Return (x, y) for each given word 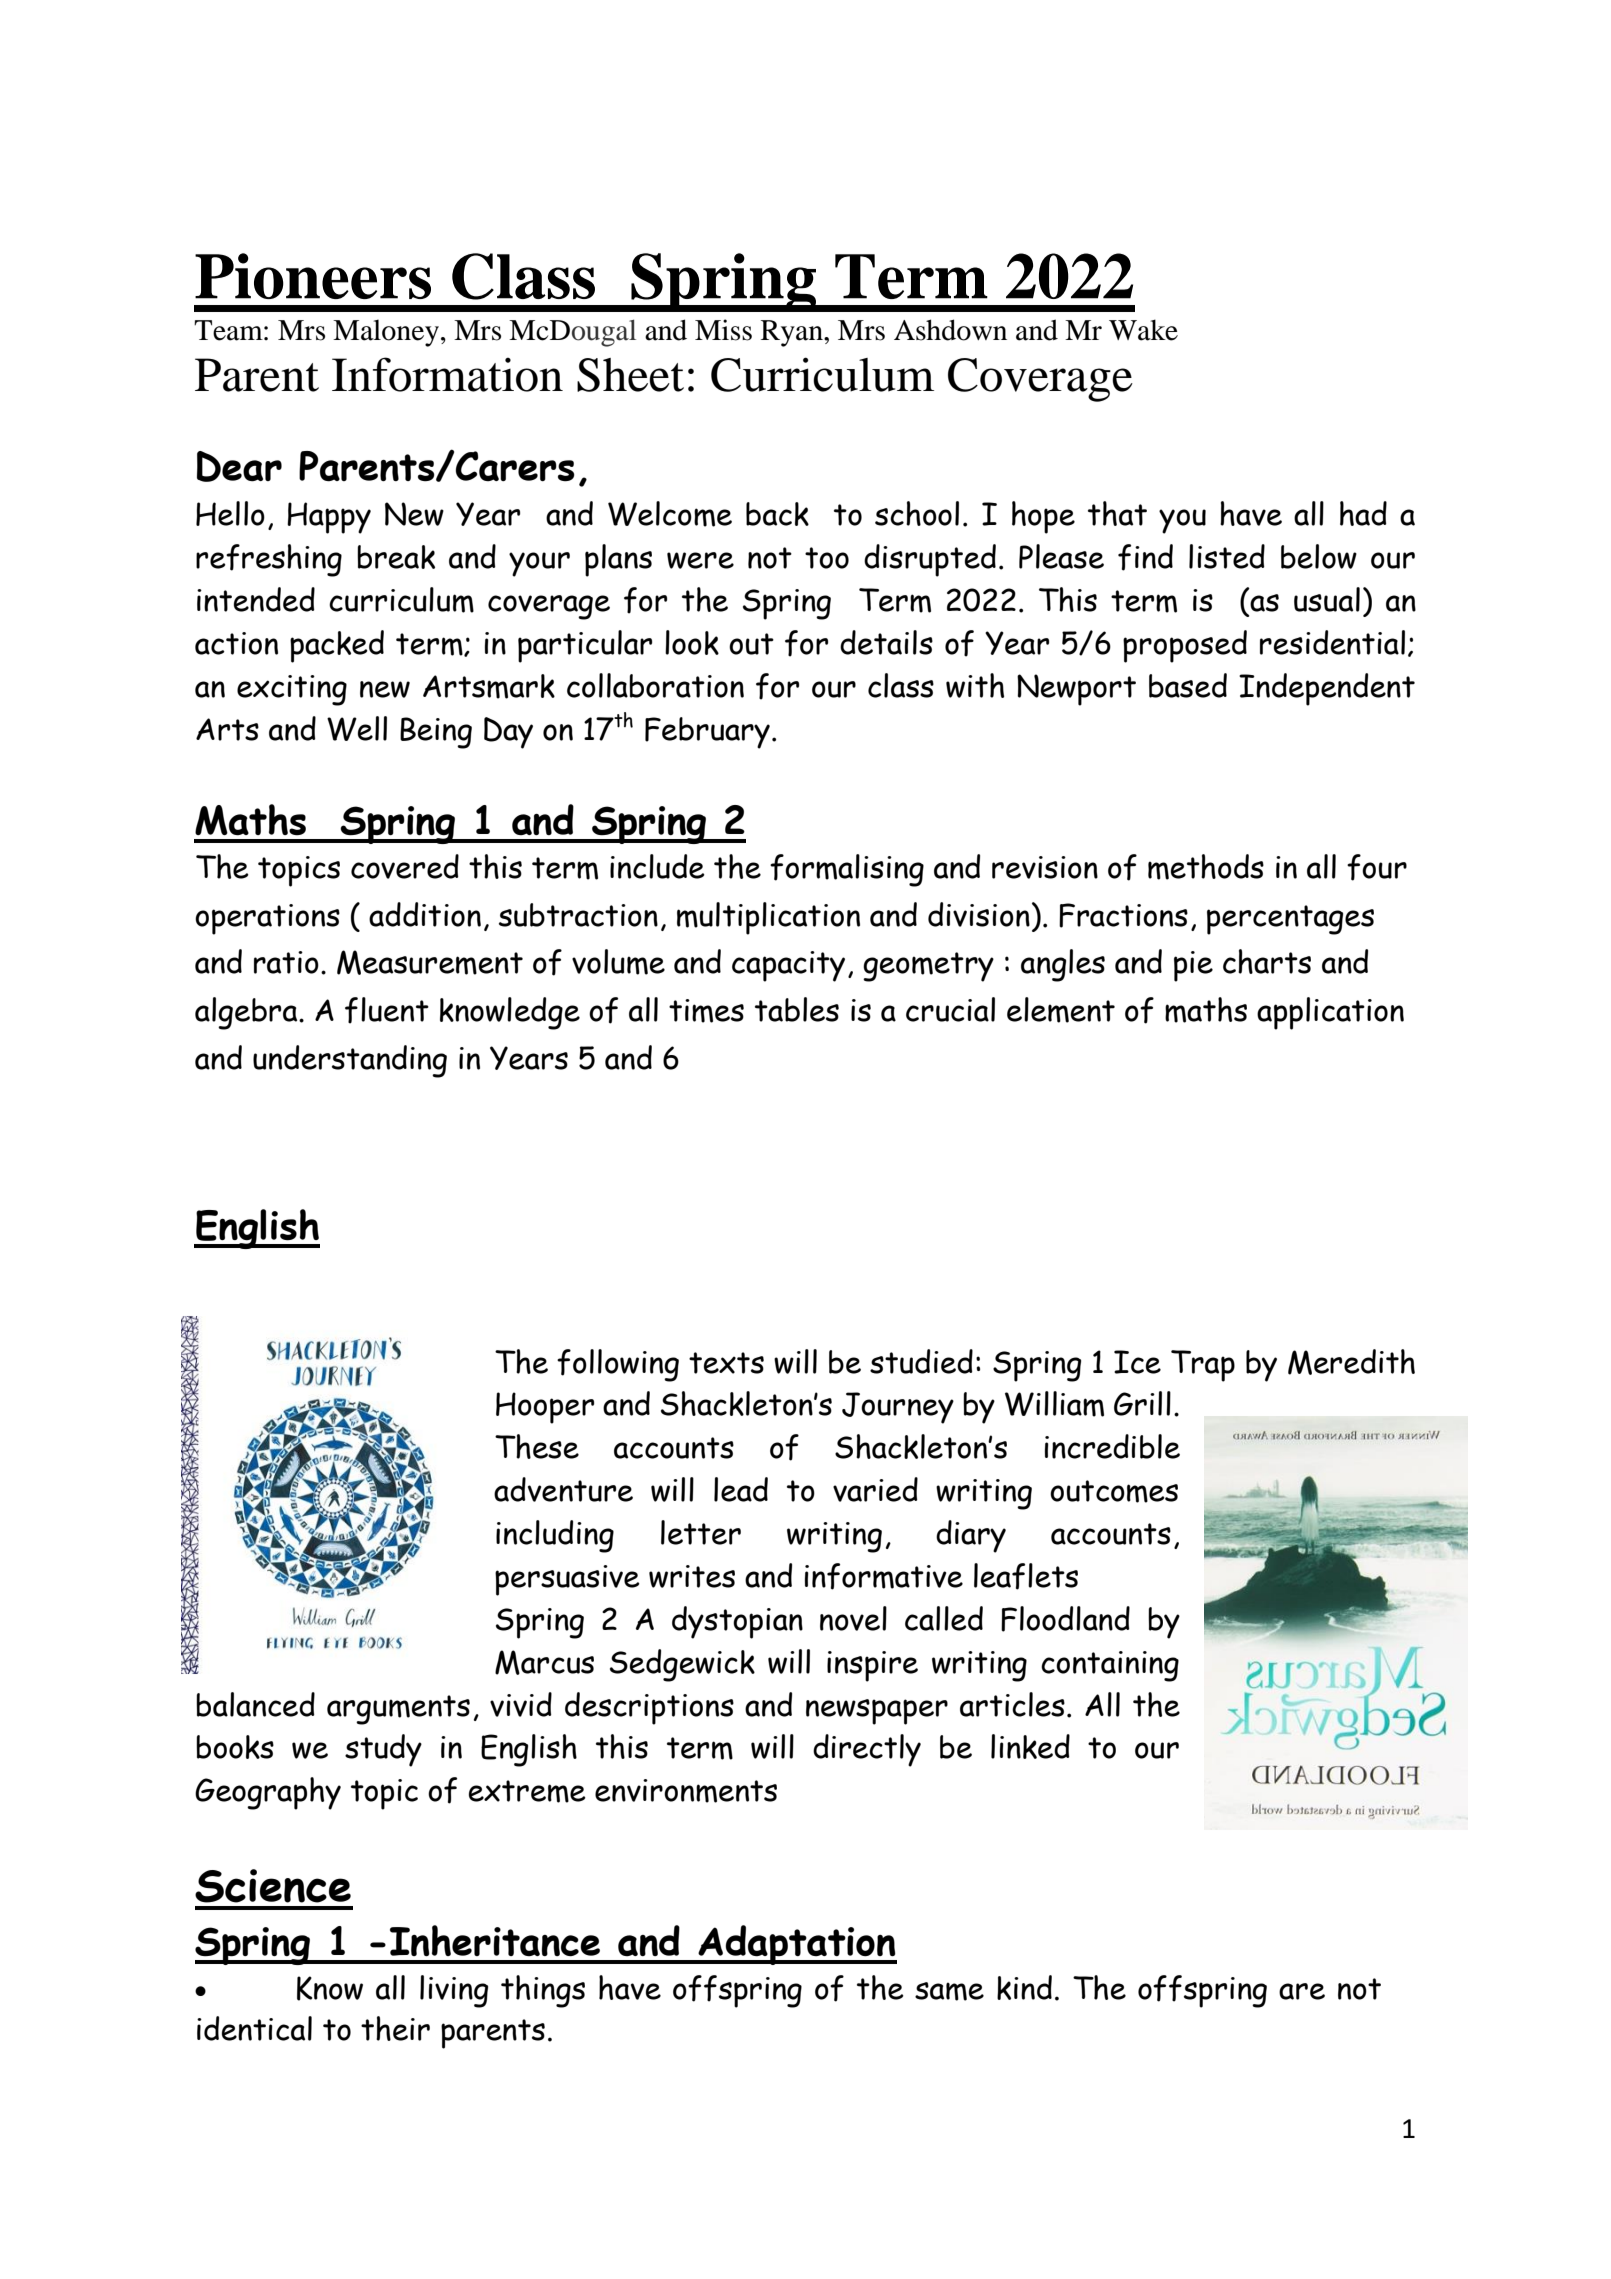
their (395, 2028)
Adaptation (796, 1945)
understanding (350, 1061)
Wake (1143, 330)
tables (797, 1009)
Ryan (793, 333)
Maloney (386, 333)
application (1330, 1013)
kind (1024, 1987)
